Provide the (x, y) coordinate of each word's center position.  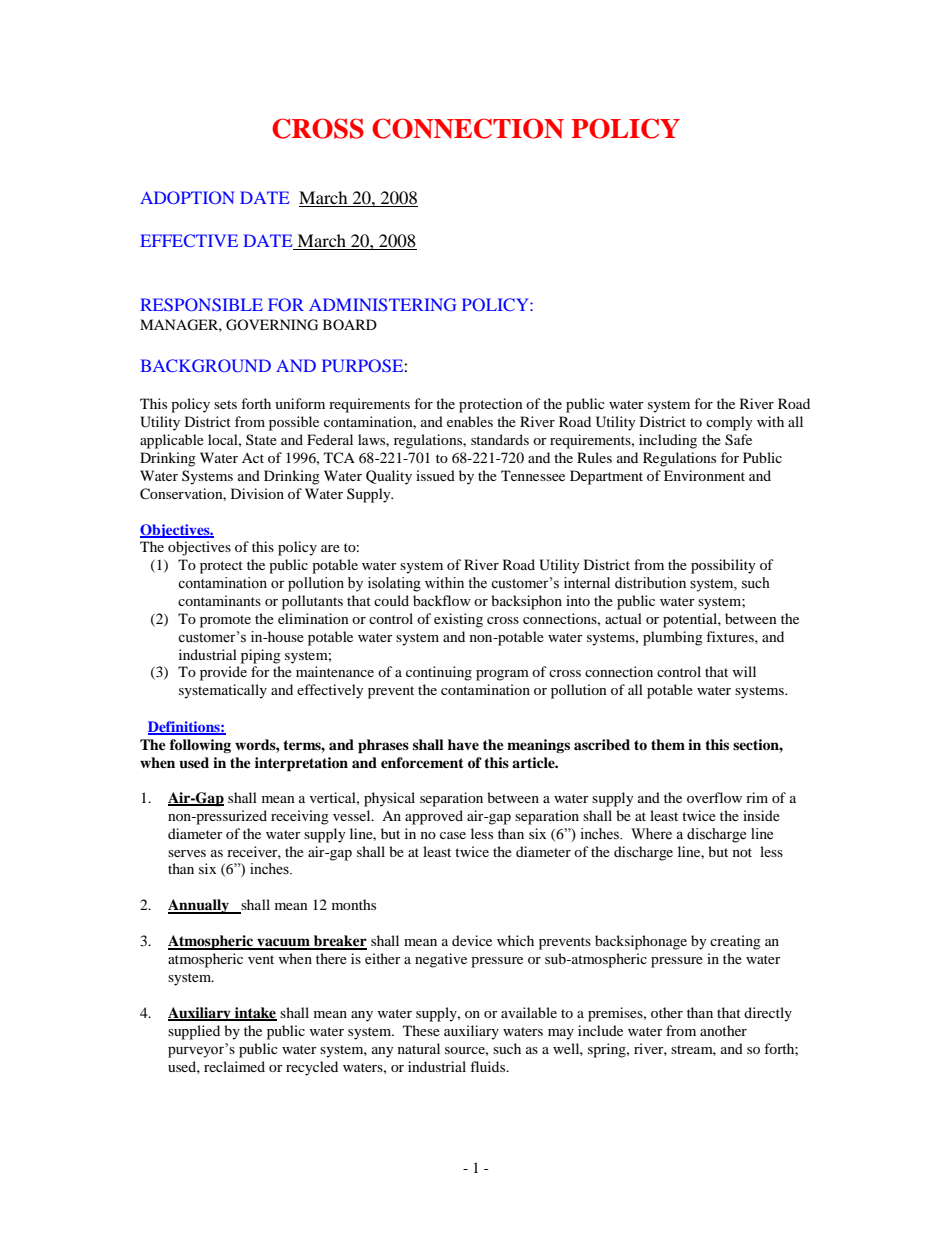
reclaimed (234, 1066)
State (261, 439)
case (453, 835)
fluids (489, 1066)
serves (187, 853)
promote (225, 621)
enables (470, 421)
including (668, 441)
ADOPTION (187, 197)
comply (729, 423)
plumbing (673, 638)
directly (768, 1014)
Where (651, 834)
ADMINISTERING (382, 304)
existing (458, 620)
